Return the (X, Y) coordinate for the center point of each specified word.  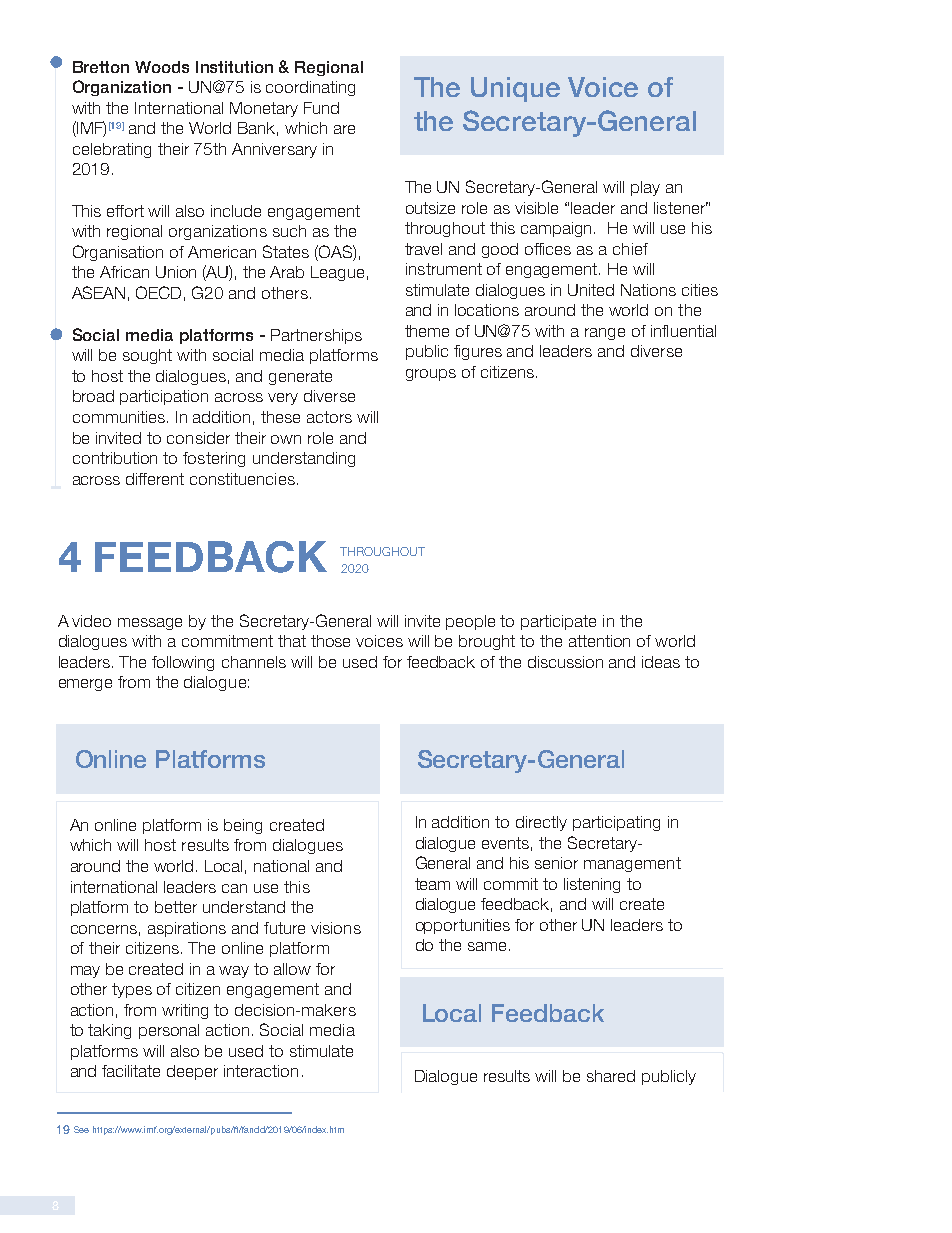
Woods (162, 67)
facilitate (131, 1071)
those (330, 641)
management (632, 864)
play (645, 188)
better (176, 907)
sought (147, 356)
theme (427, 331)
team (432, 884)
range (605, 334)
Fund (321, 108)
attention (599, 641)
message (150, 624)
